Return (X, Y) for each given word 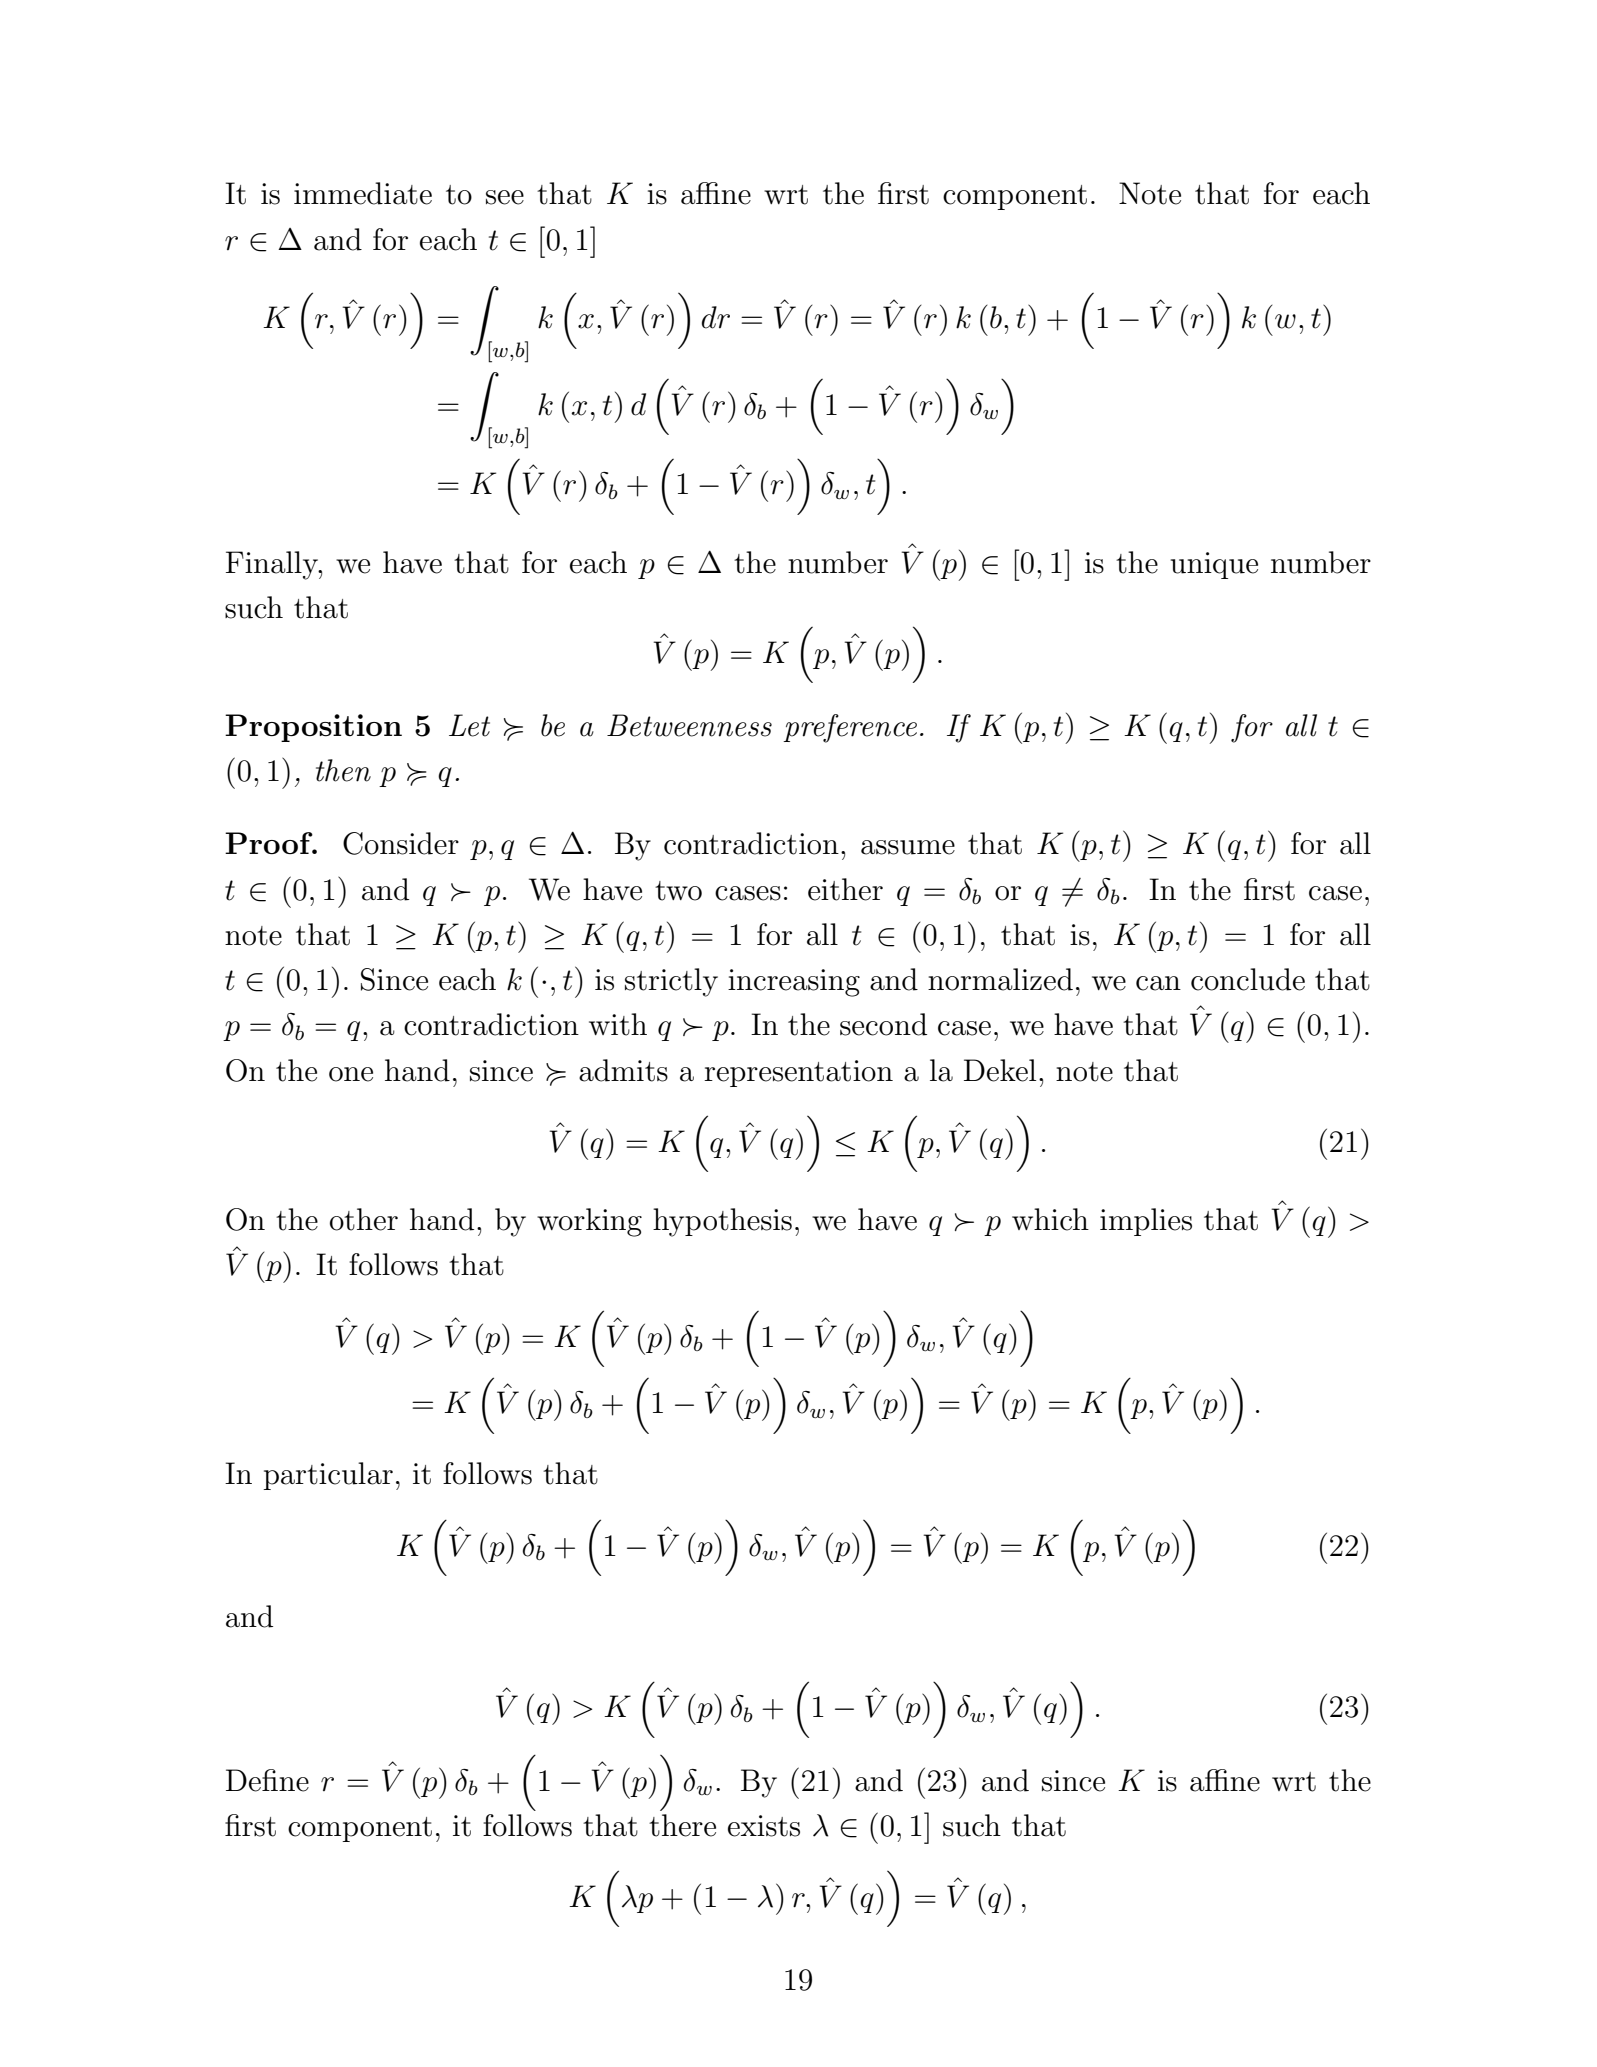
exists (764, 1826)
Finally (273, 565)
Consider (401, 843)
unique (1214, 565)
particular (328, 1476)
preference (850, 728)
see (505, 197)
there (682, 1825)
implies (1146, 1222)
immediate (363, 193)
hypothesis (722, 1222)
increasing (794, 983)
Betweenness (689, 725)
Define (267, 1780)
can (1158, 983)
